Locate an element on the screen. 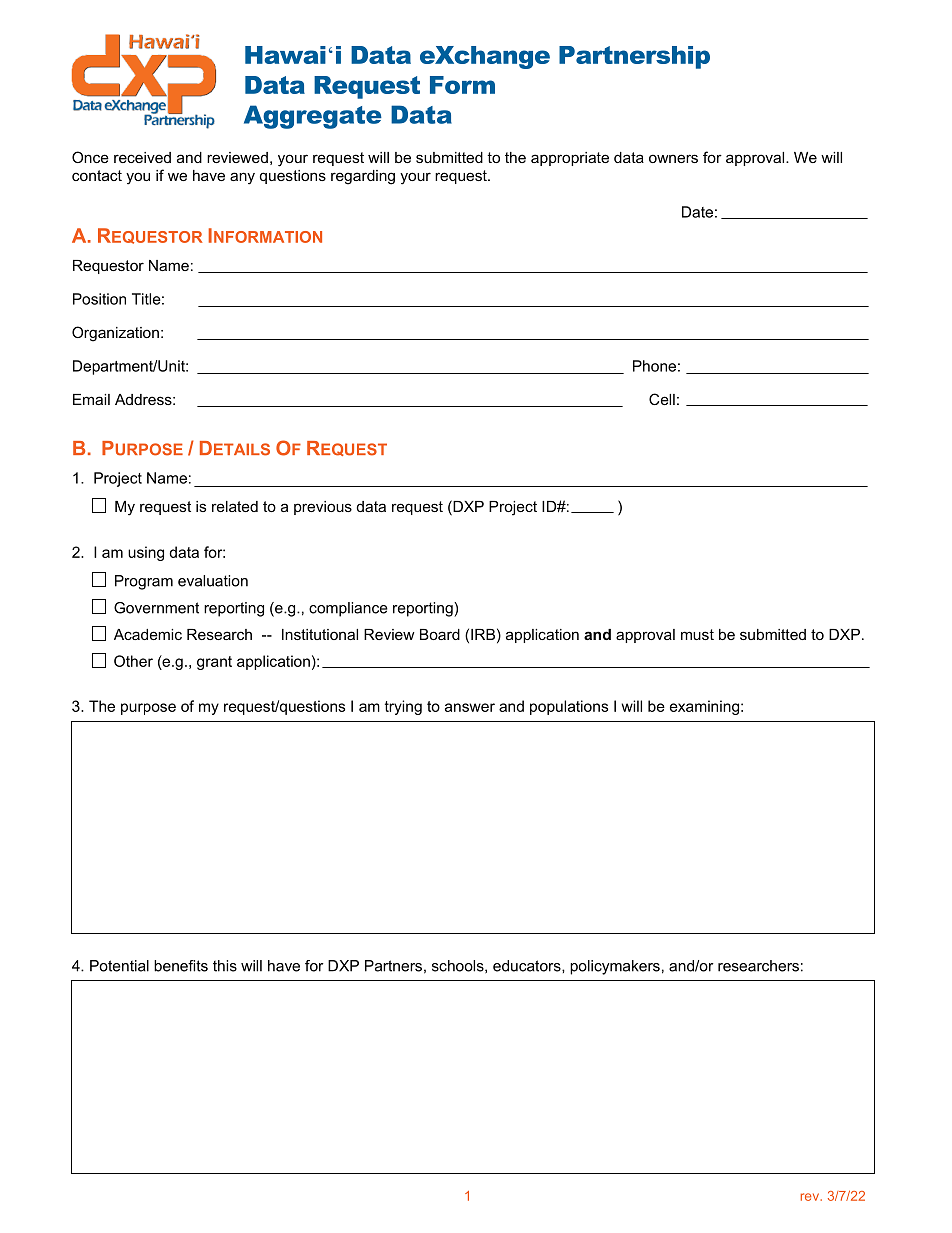 Image resolution: width=952 pixels, height=1233 pixels. previous is located at coordinates (323, 508).
